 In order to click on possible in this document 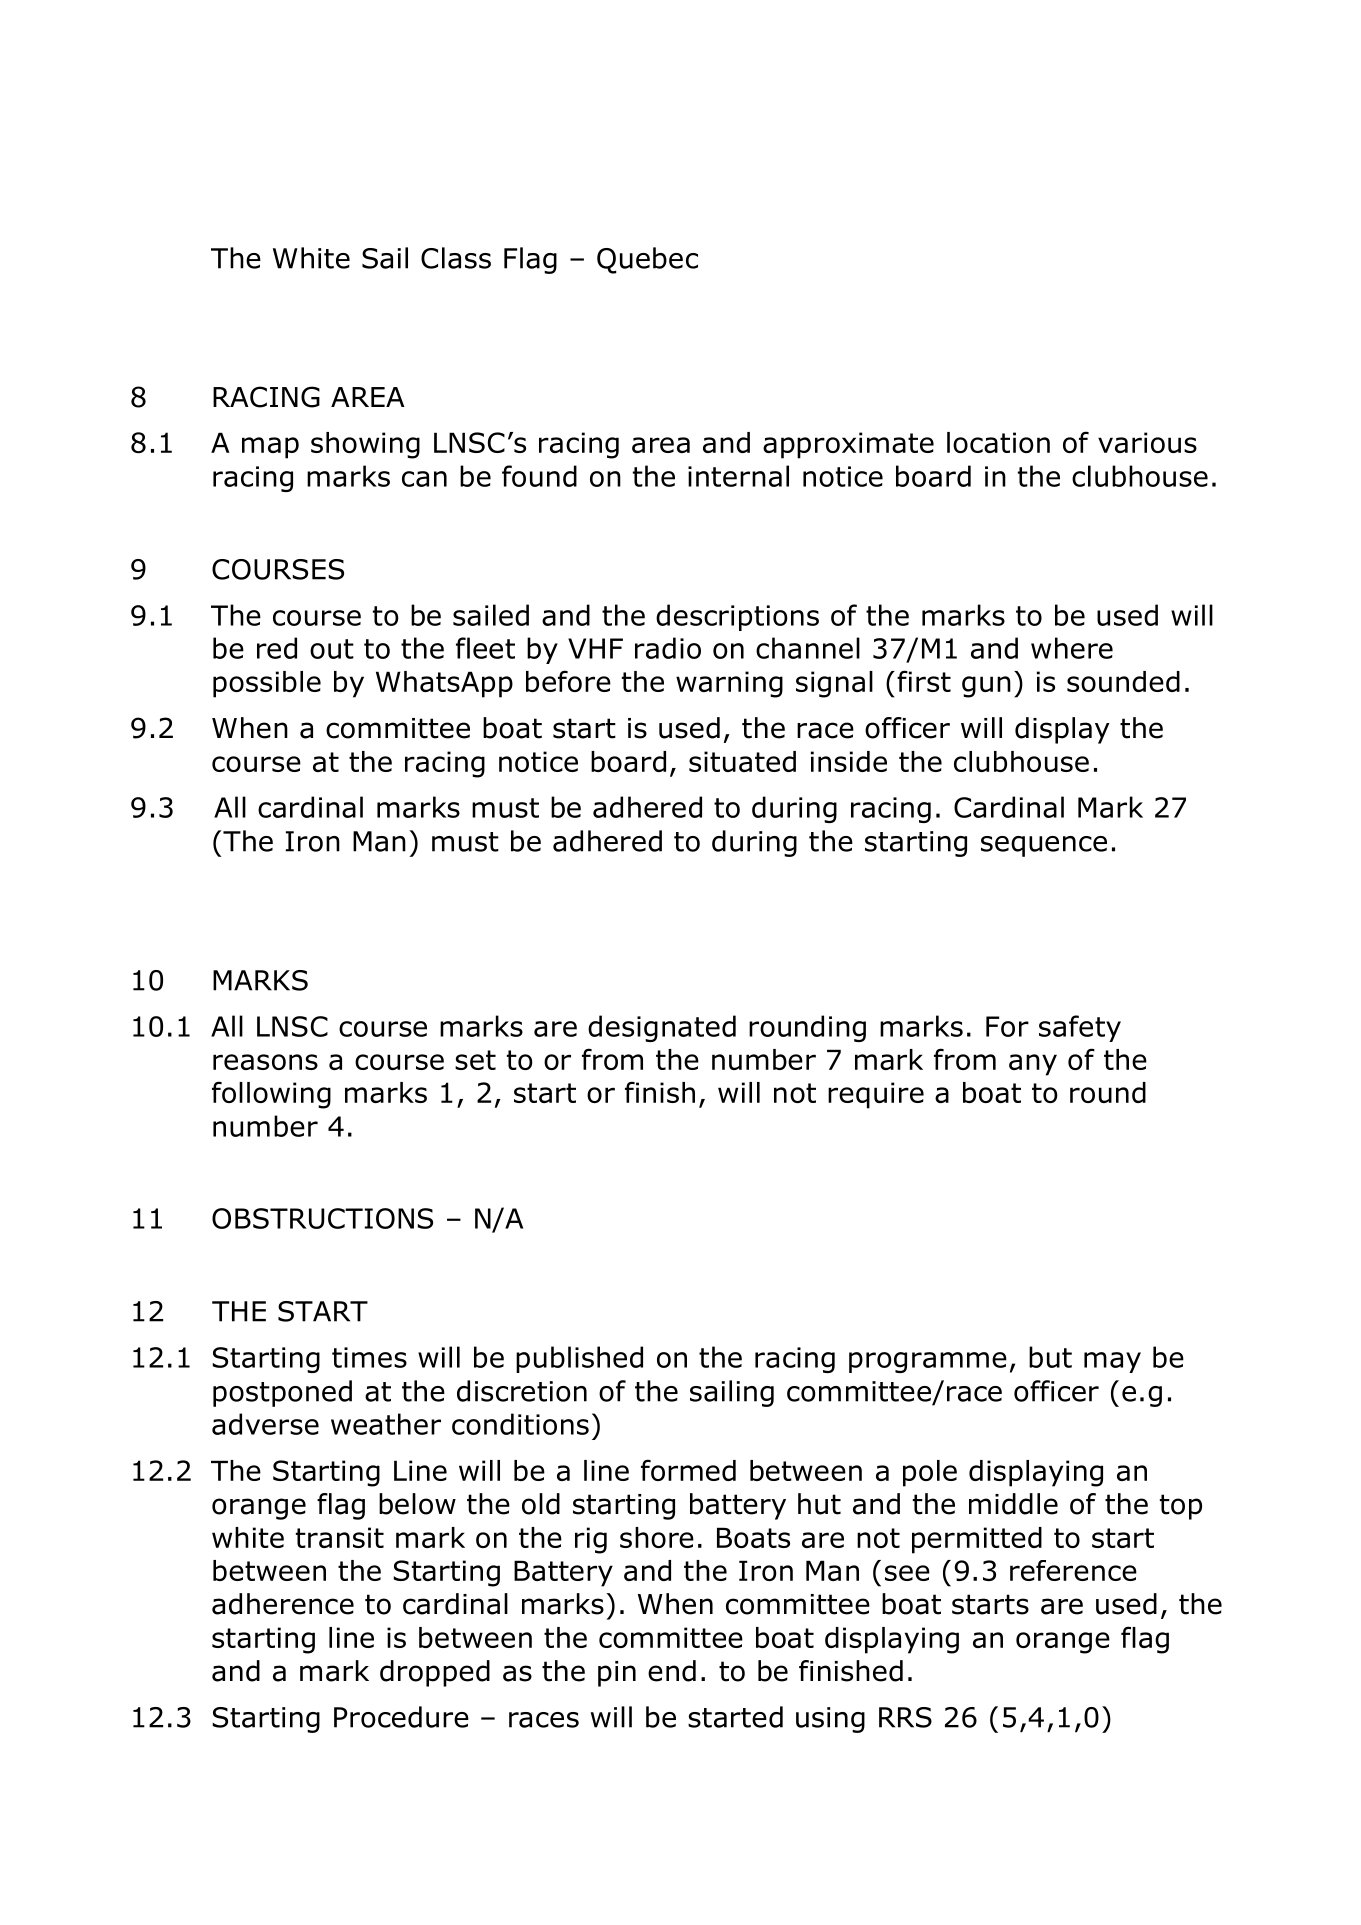, I will do `click(267, 684)`.
